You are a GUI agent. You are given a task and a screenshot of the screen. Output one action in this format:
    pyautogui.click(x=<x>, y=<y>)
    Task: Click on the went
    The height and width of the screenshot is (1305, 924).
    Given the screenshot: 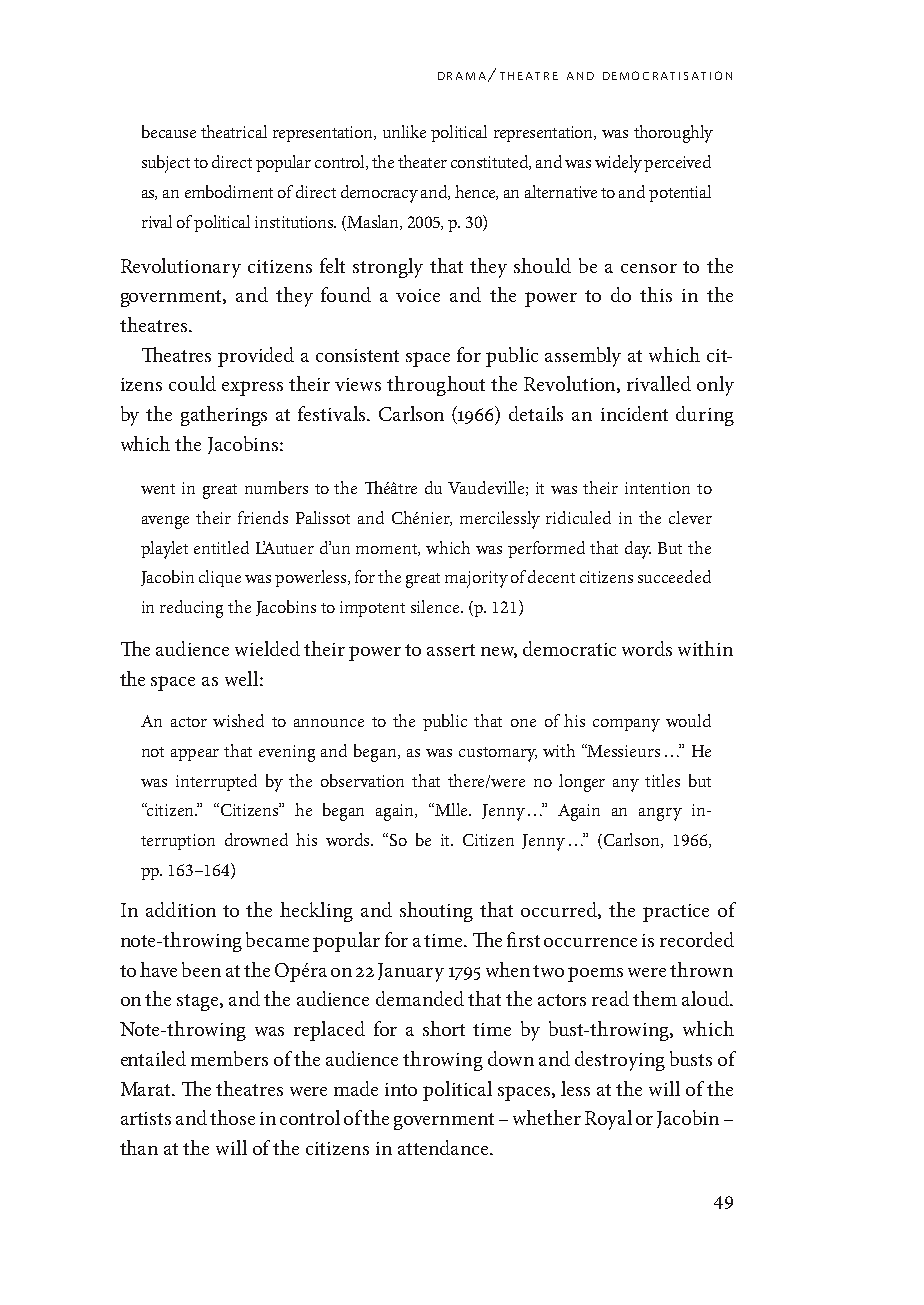 What is the action you would take?
    pyautogui.click(x=158, y=489)
